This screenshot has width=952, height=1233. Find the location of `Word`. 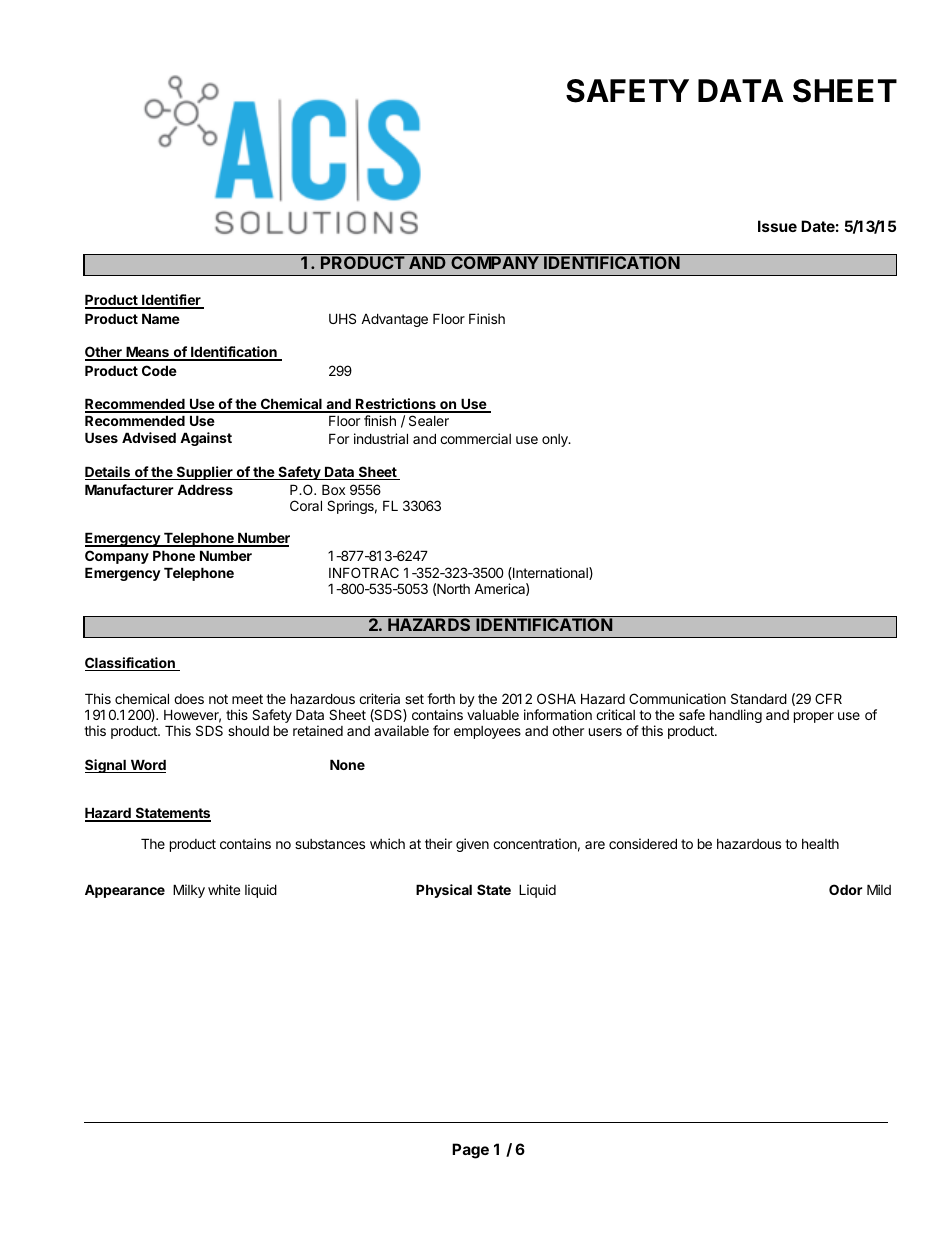

Word is located at coordinates (147, 766).
